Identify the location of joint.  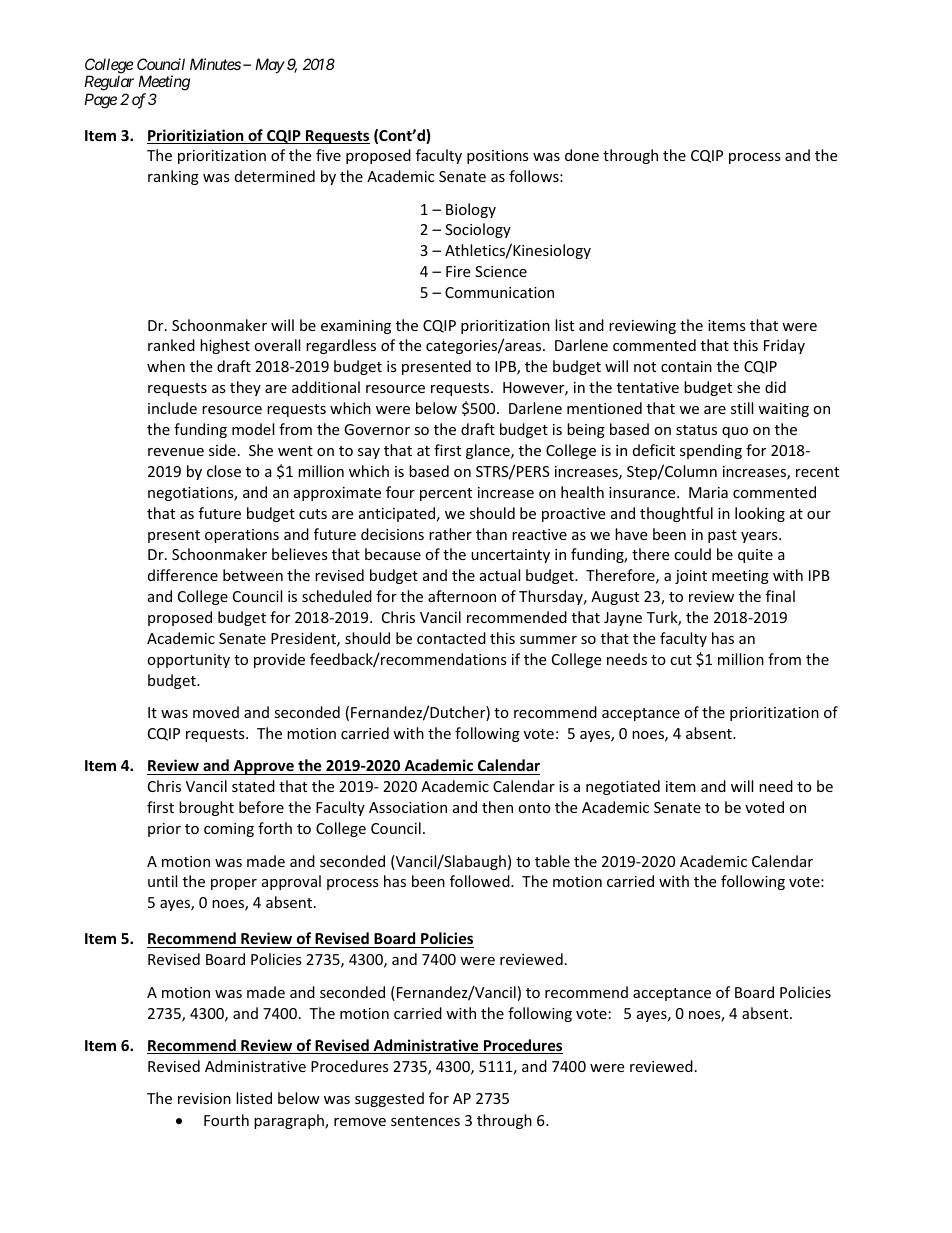
(691, 577).
